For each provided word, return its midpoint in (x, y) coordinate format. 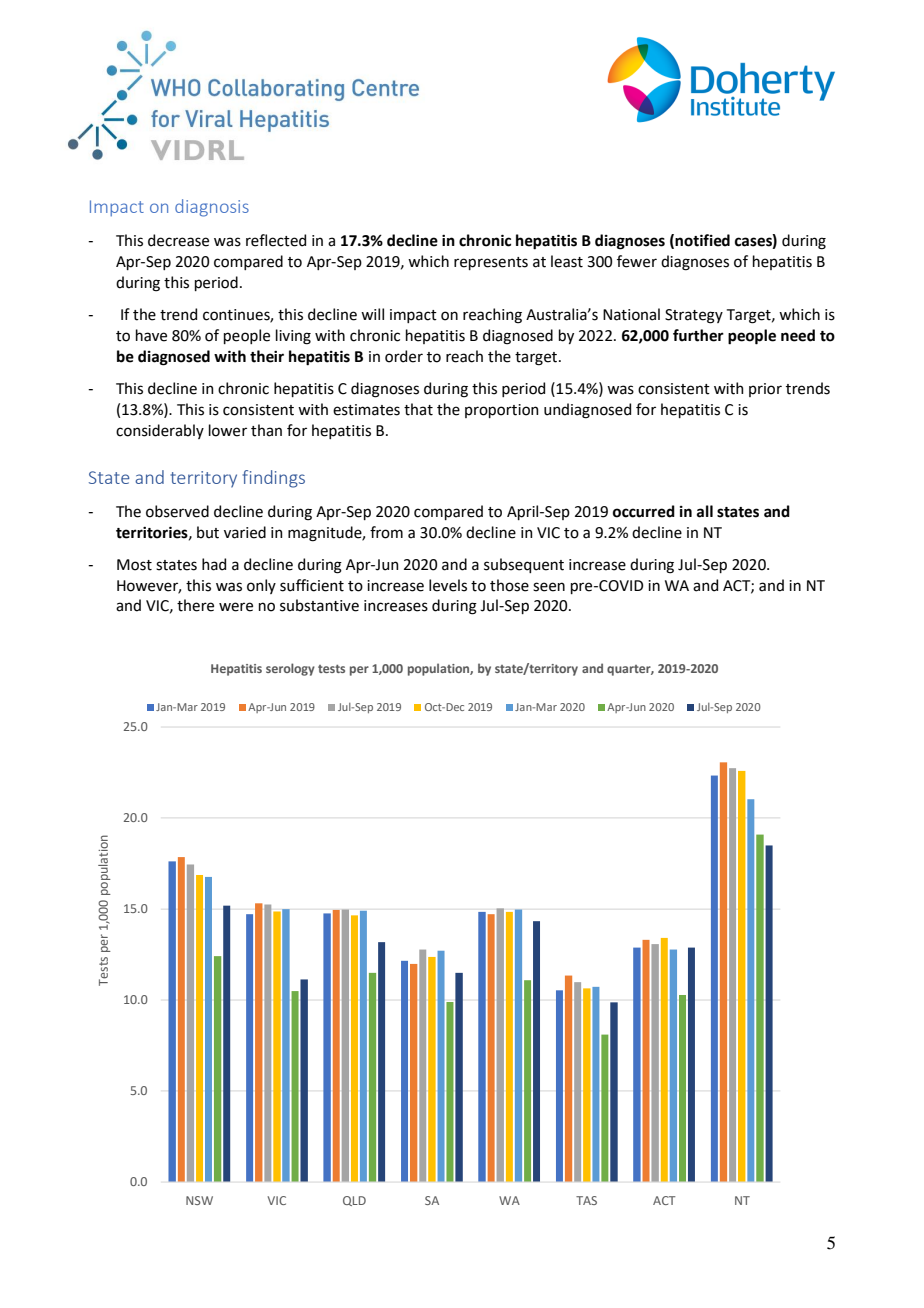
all (705, 511)
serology (290, 669)
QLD (354, 1201)
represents (491, 263)
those (509, 585)
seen (549, 587)
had (214, 564)
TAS (586, 1200)
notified (702, 240)
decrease (178, 240)
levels (448, 585)
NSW (199, 1200)
